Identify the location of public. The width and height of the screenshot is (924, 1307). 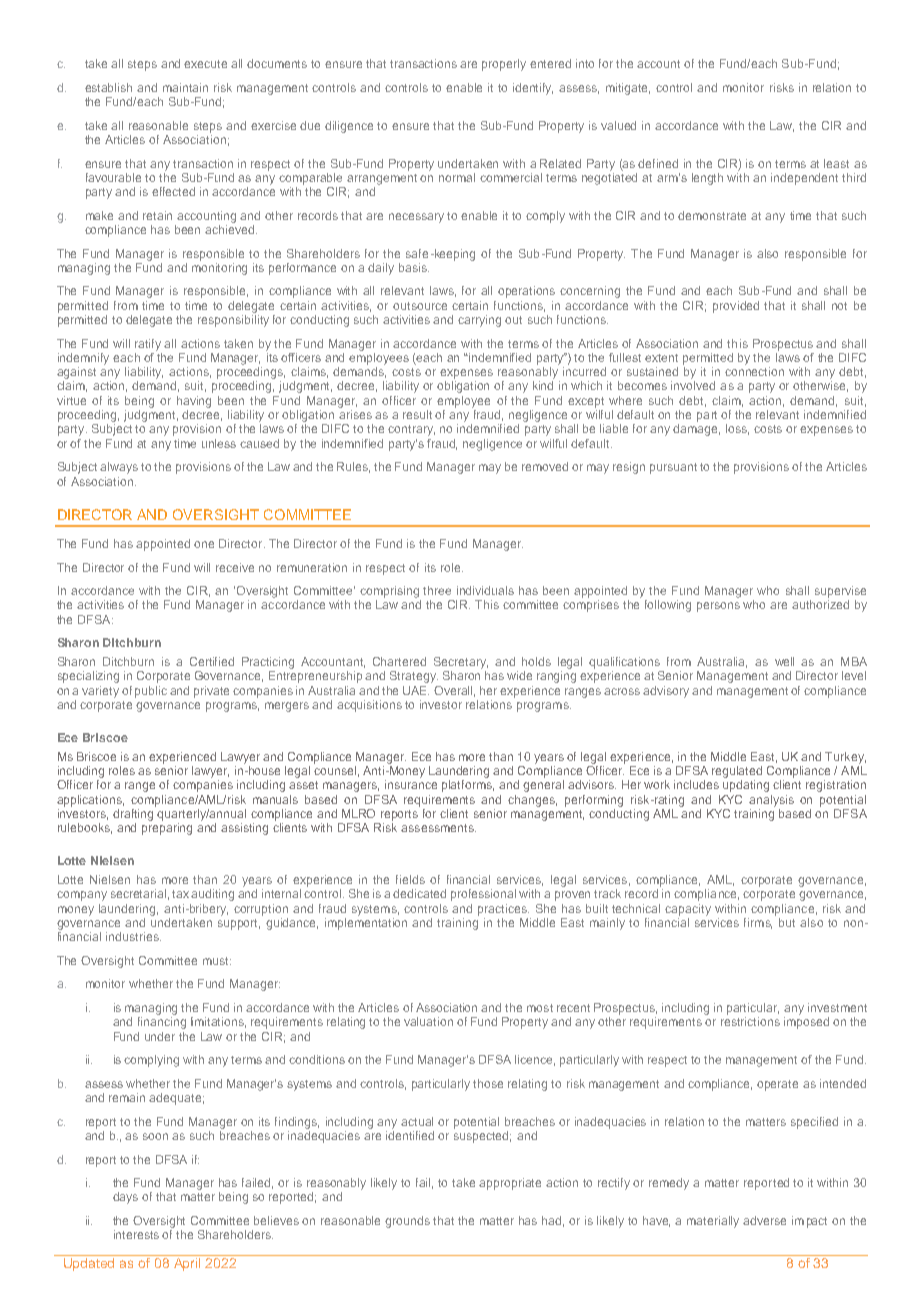
(151, 692).
